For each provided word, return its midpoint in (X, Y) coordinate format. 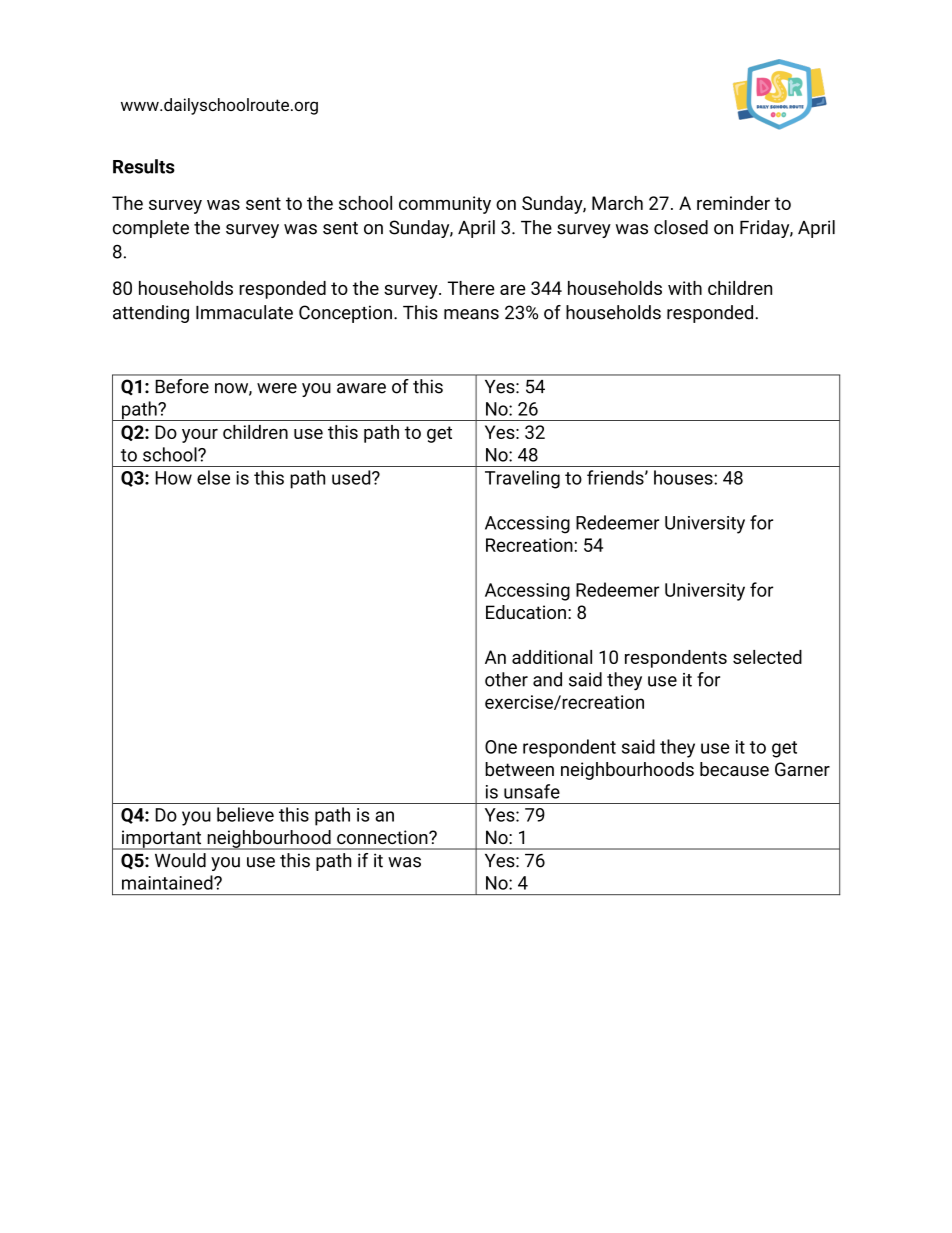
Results (144, 166)
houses (684, 477)
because (734, 769)
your (200, 436)
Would (180, 860)
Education (526, 612)
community (445, 205)
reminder (733, 203)
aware (361, 388)
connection (383, 837)
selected (767, 657)
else (213, 477)
